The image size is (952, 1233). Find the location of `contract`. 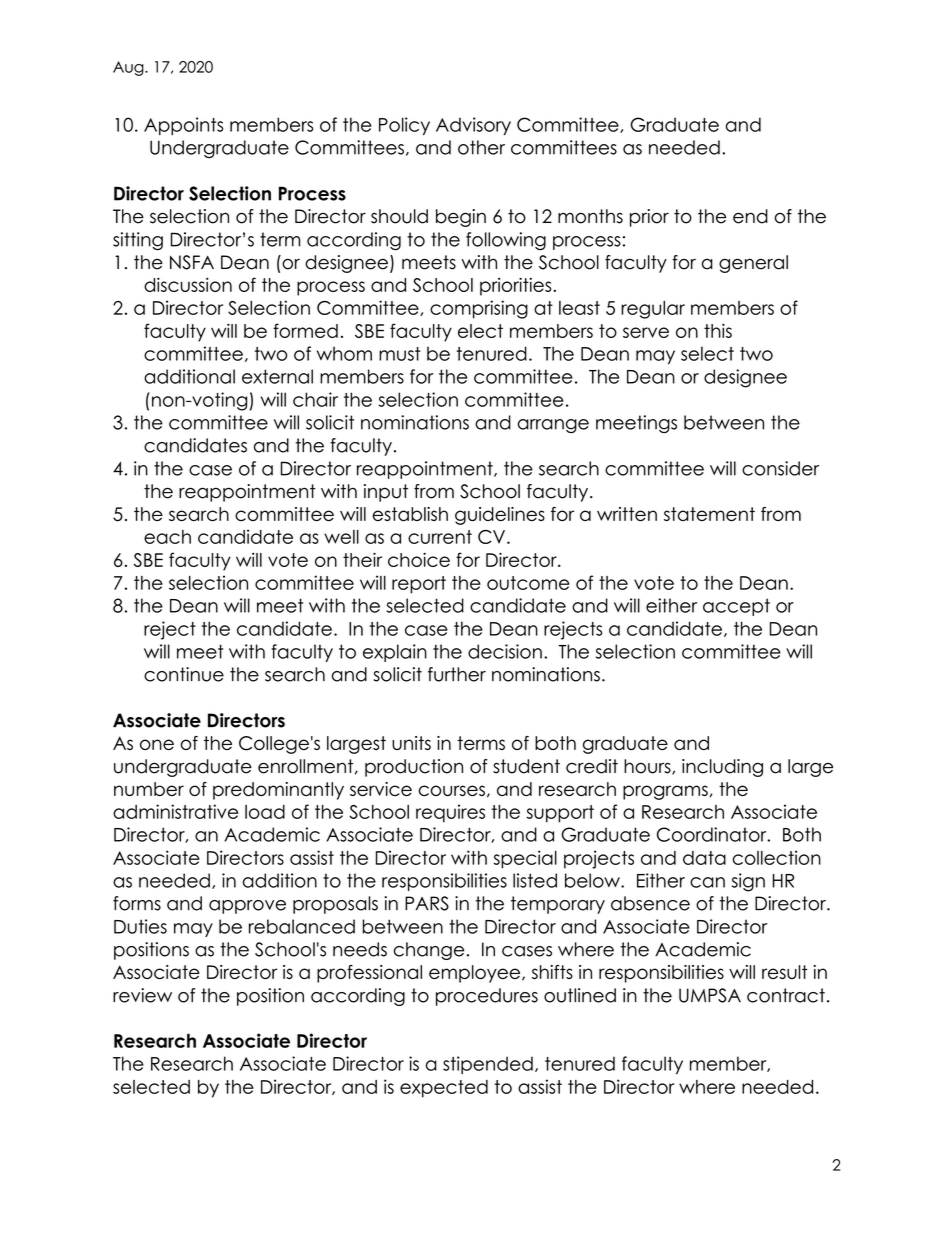

contract is located at coordinates (786, 995).
